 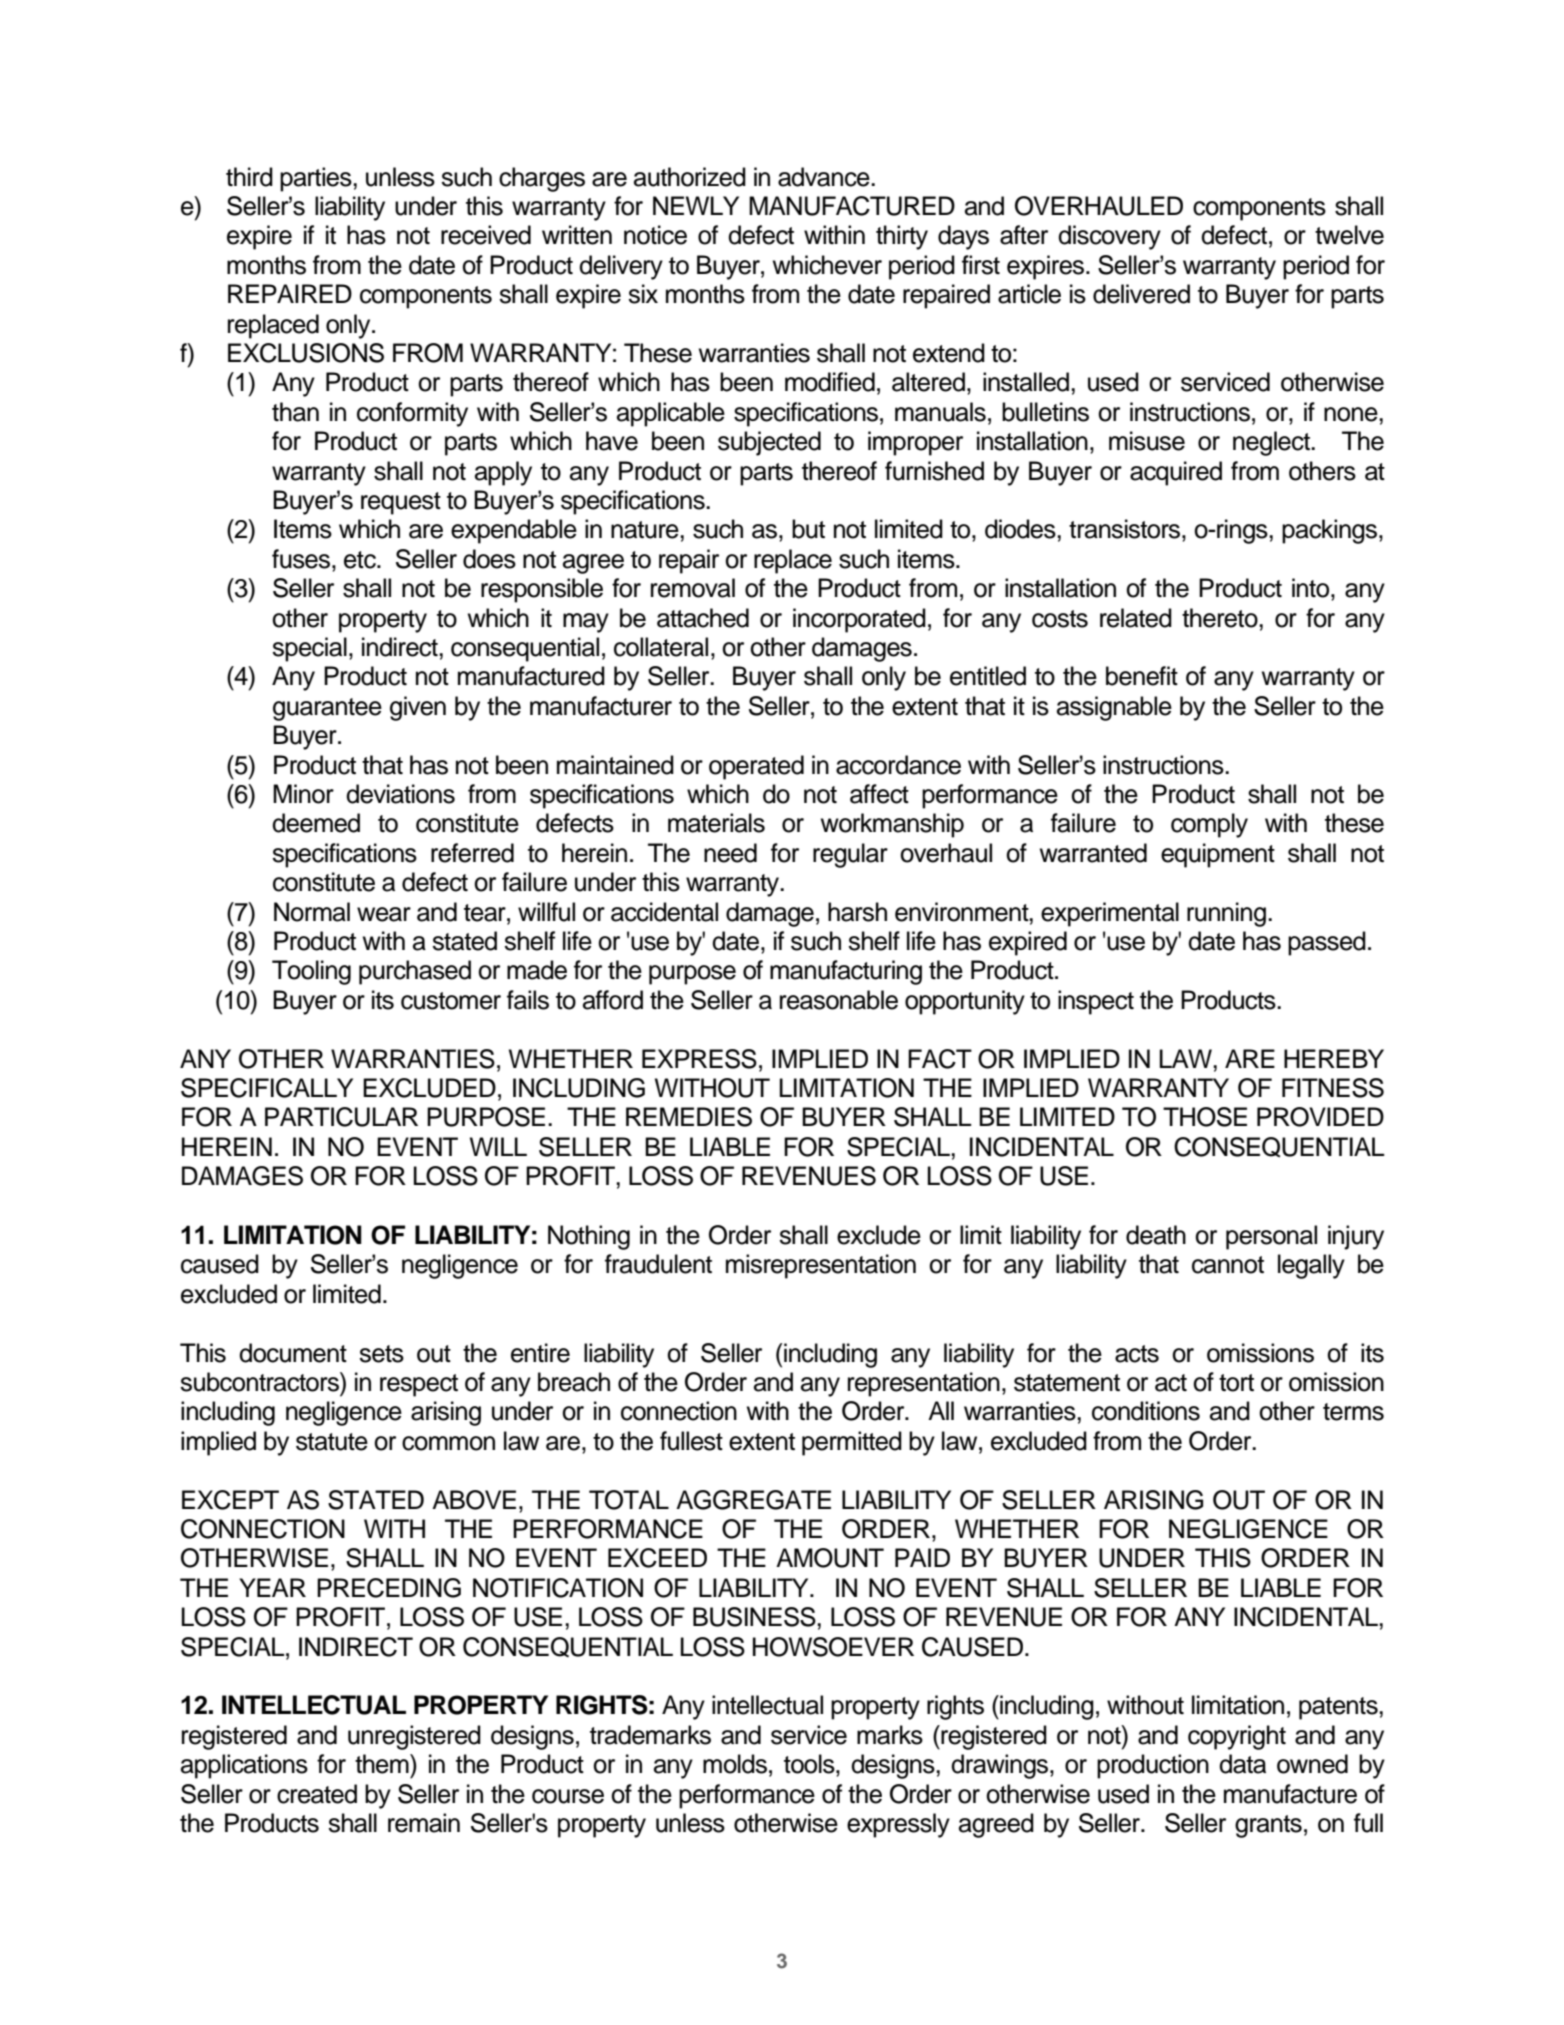 What do you see at coordinates (383, 1764) in the document?
I see `them` at bounding box center [383, 1764].
